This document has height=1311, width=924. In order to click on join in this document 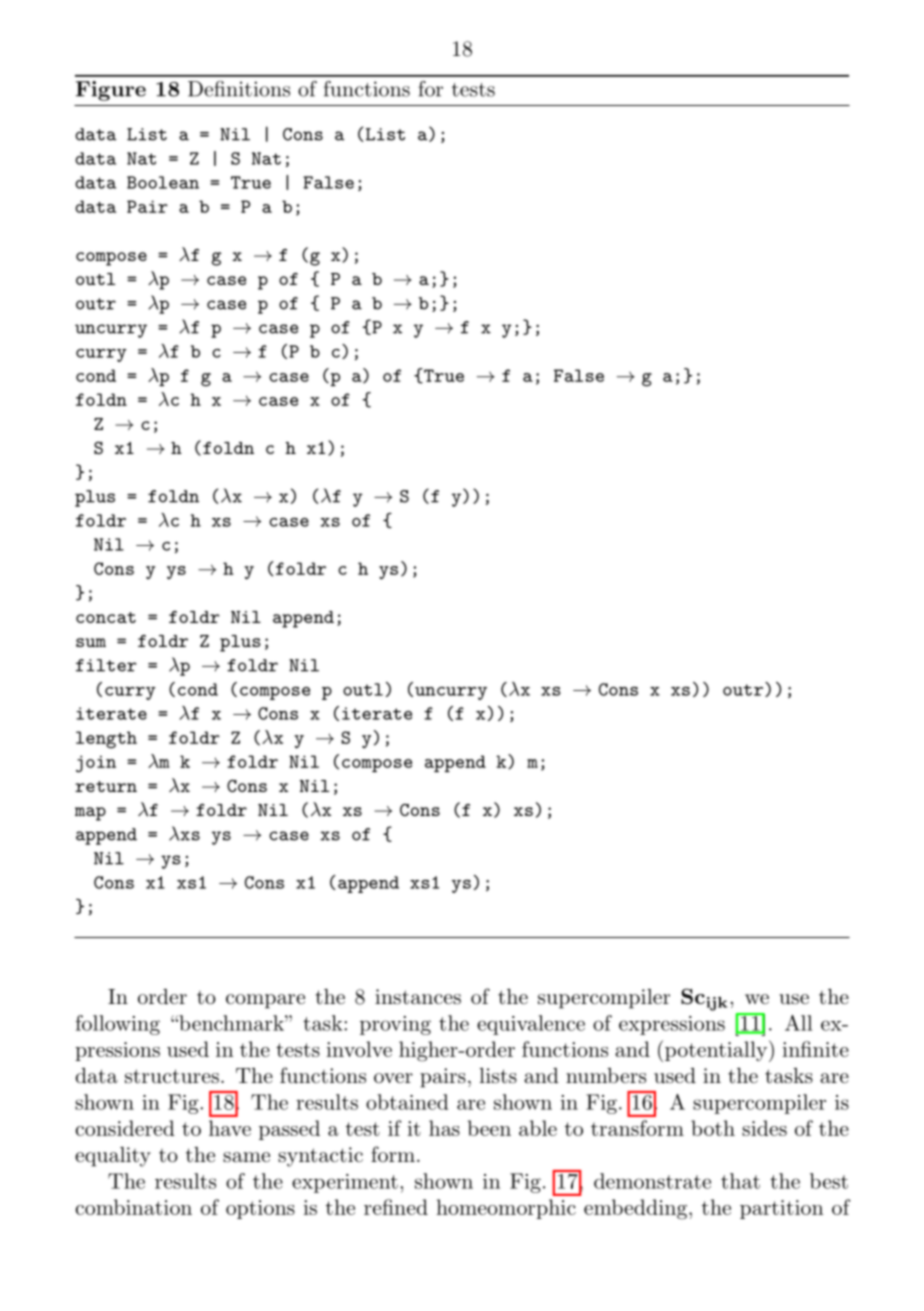, I will do `click(96, 764)`.
